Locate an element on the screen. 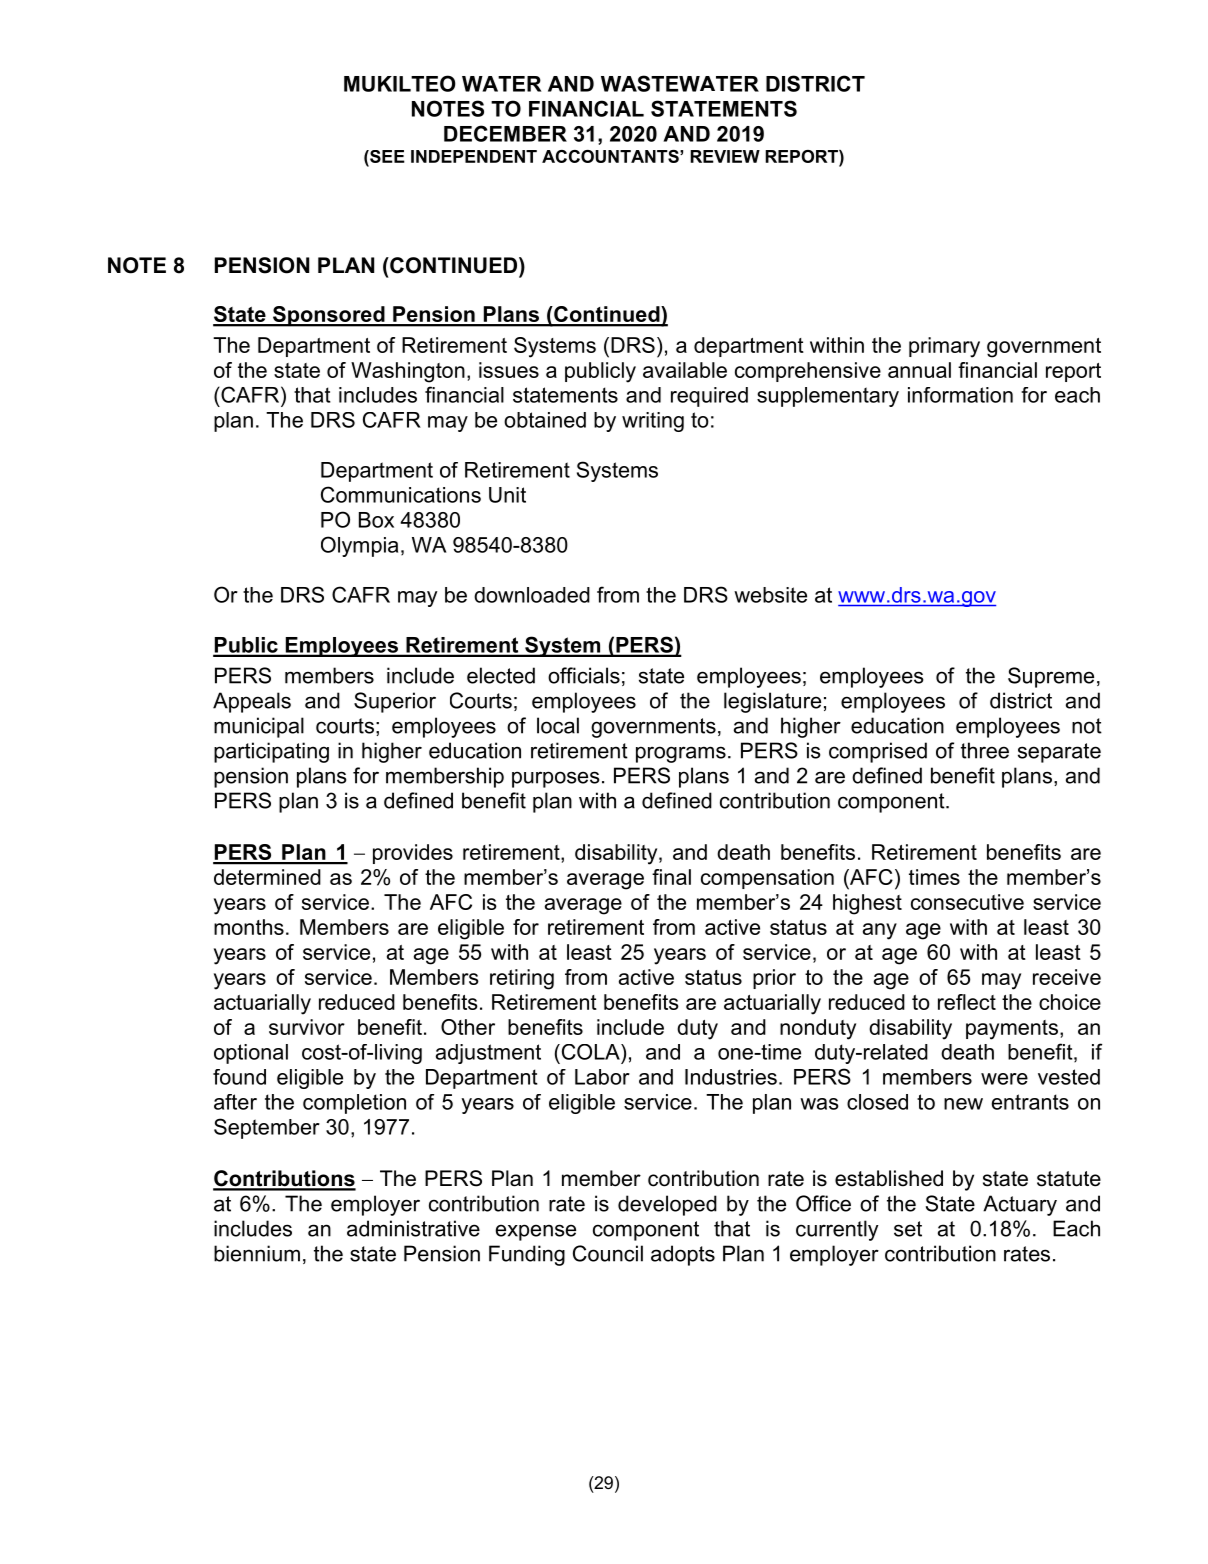 Image resolution: width=1208 pixels, height=1564 pixels. administrative is located at coordinates (413, 1228).
